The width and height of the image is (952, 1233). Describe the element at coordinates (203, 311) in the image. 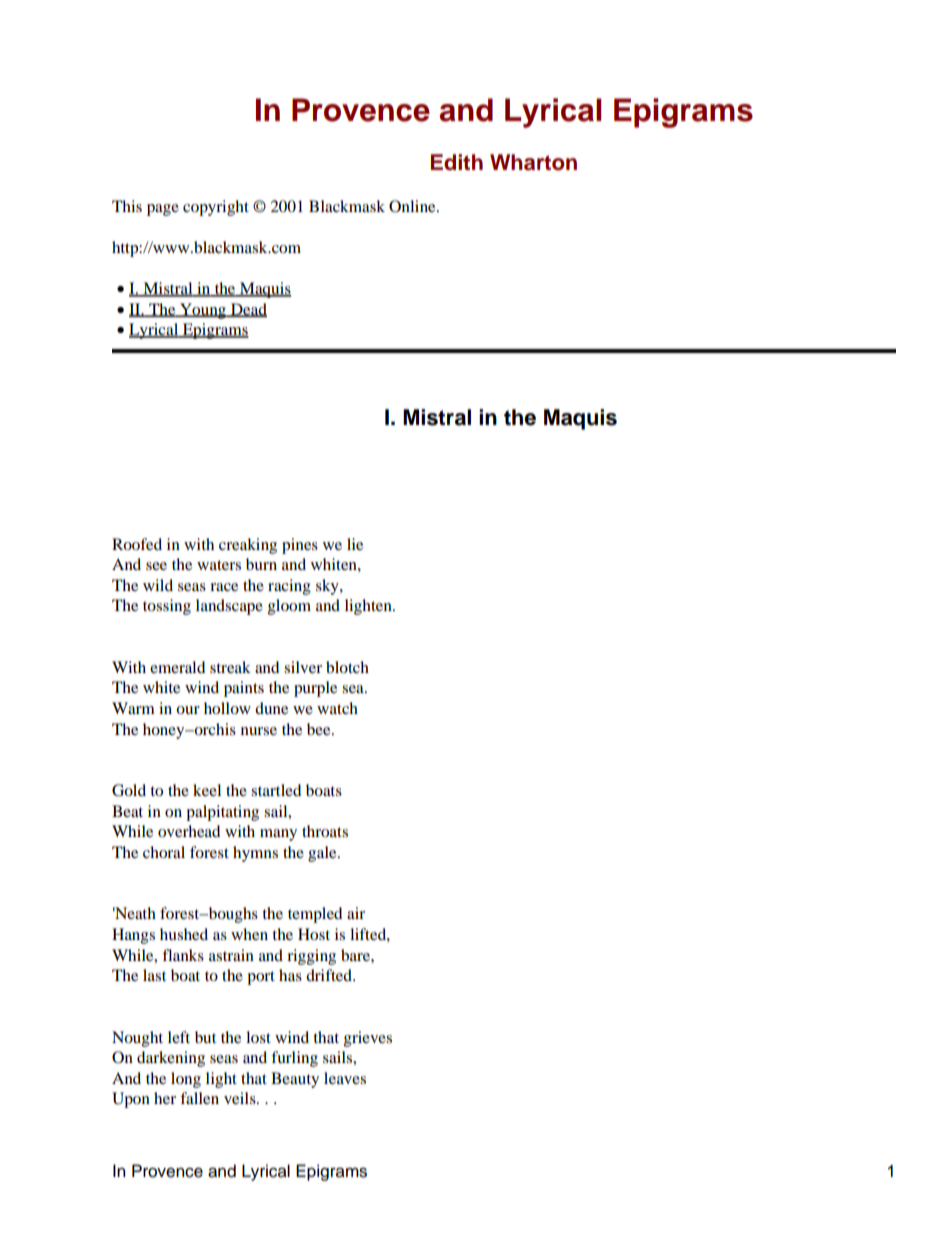

I see `Young` at that location.
